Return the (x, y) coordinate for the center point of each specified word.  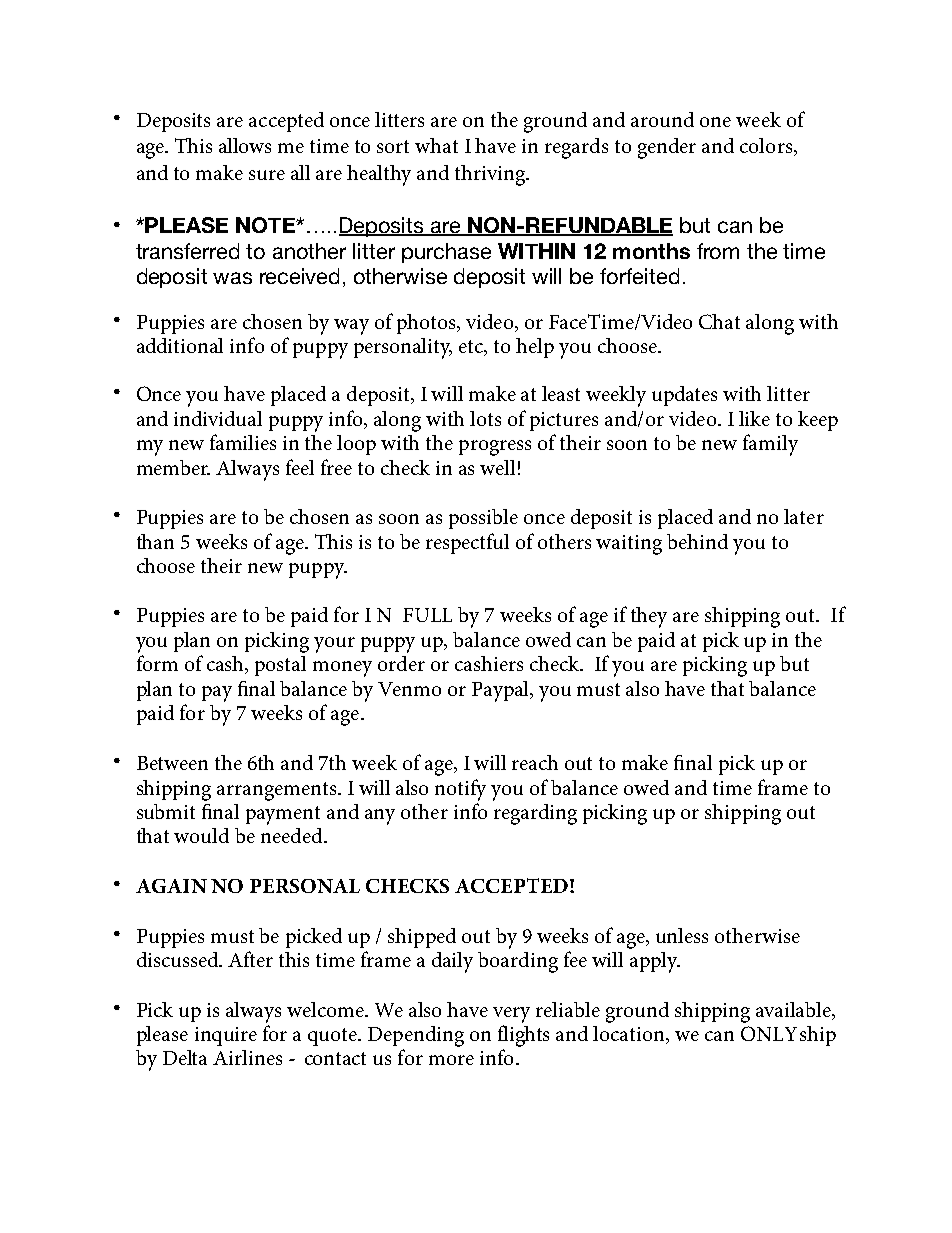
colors (766, 145)
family (770, 445)
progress (495, 448)
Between (172, 763)
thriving (491, 175)
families (243, 442)
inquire (226, 1036)
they (649, 617)
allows (245, 145)
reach (535, 762)
